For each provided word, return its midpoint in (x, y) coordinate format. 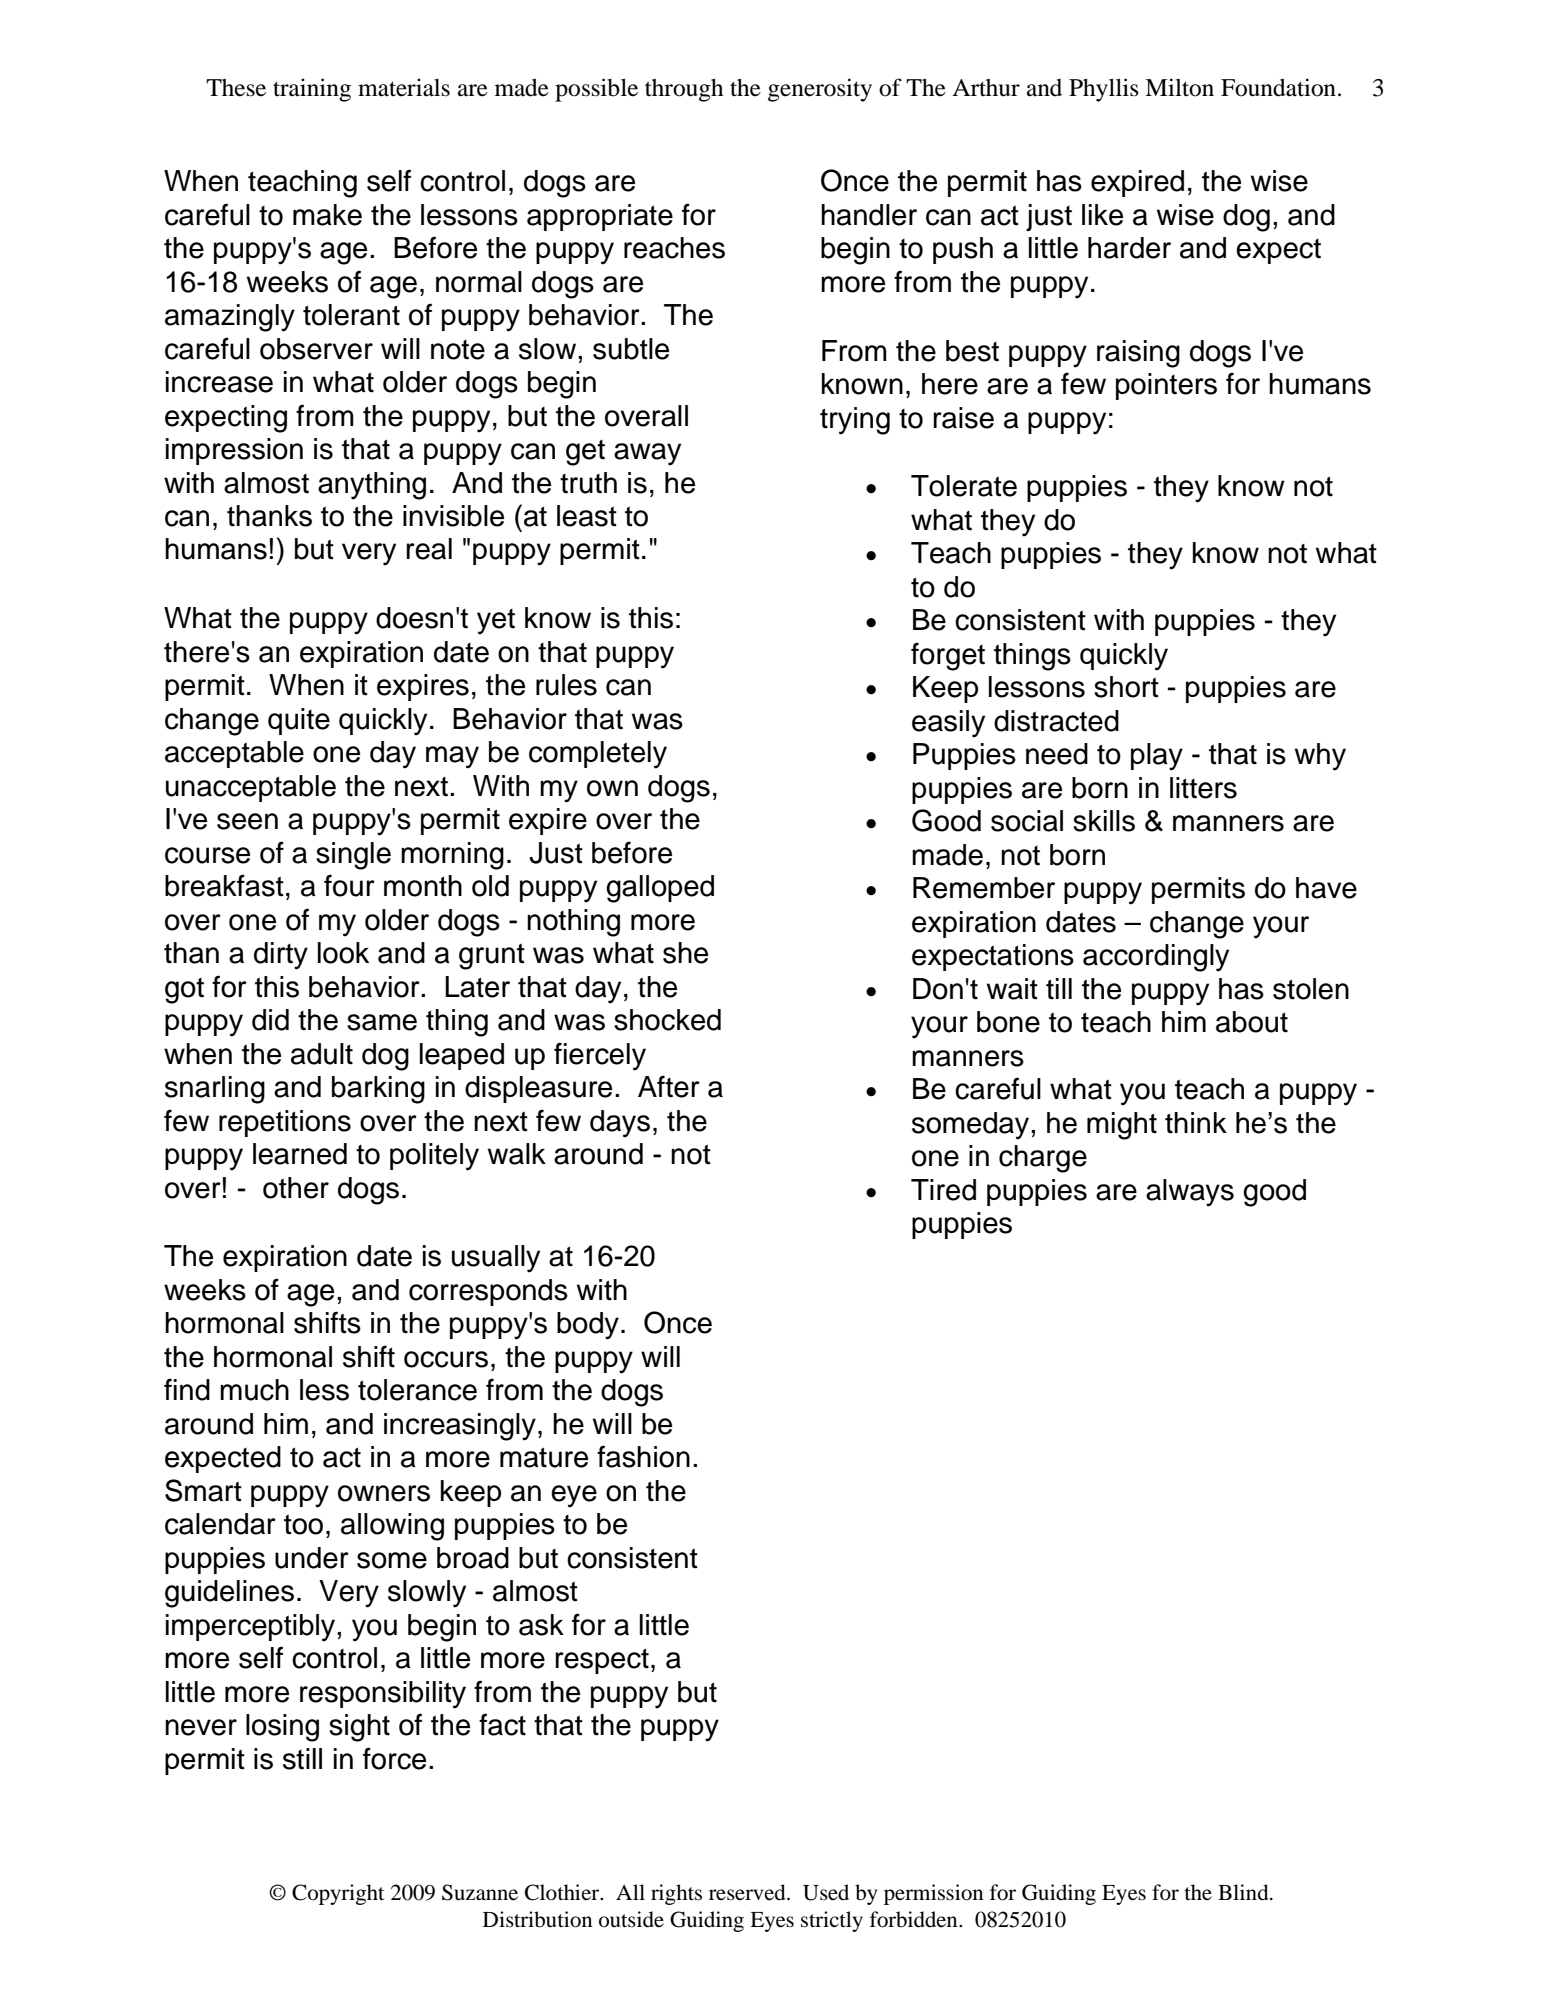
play (1157, 757)
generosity (820, 90)
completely (598, 755)
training (312, 90)
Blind (1244, 1892)
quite (299, 721)
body (588, 1326)
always (1190, 1193)
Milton (1179, 87)
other (296, 1188)
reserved (748, 1892)
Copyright (338, 1894)
